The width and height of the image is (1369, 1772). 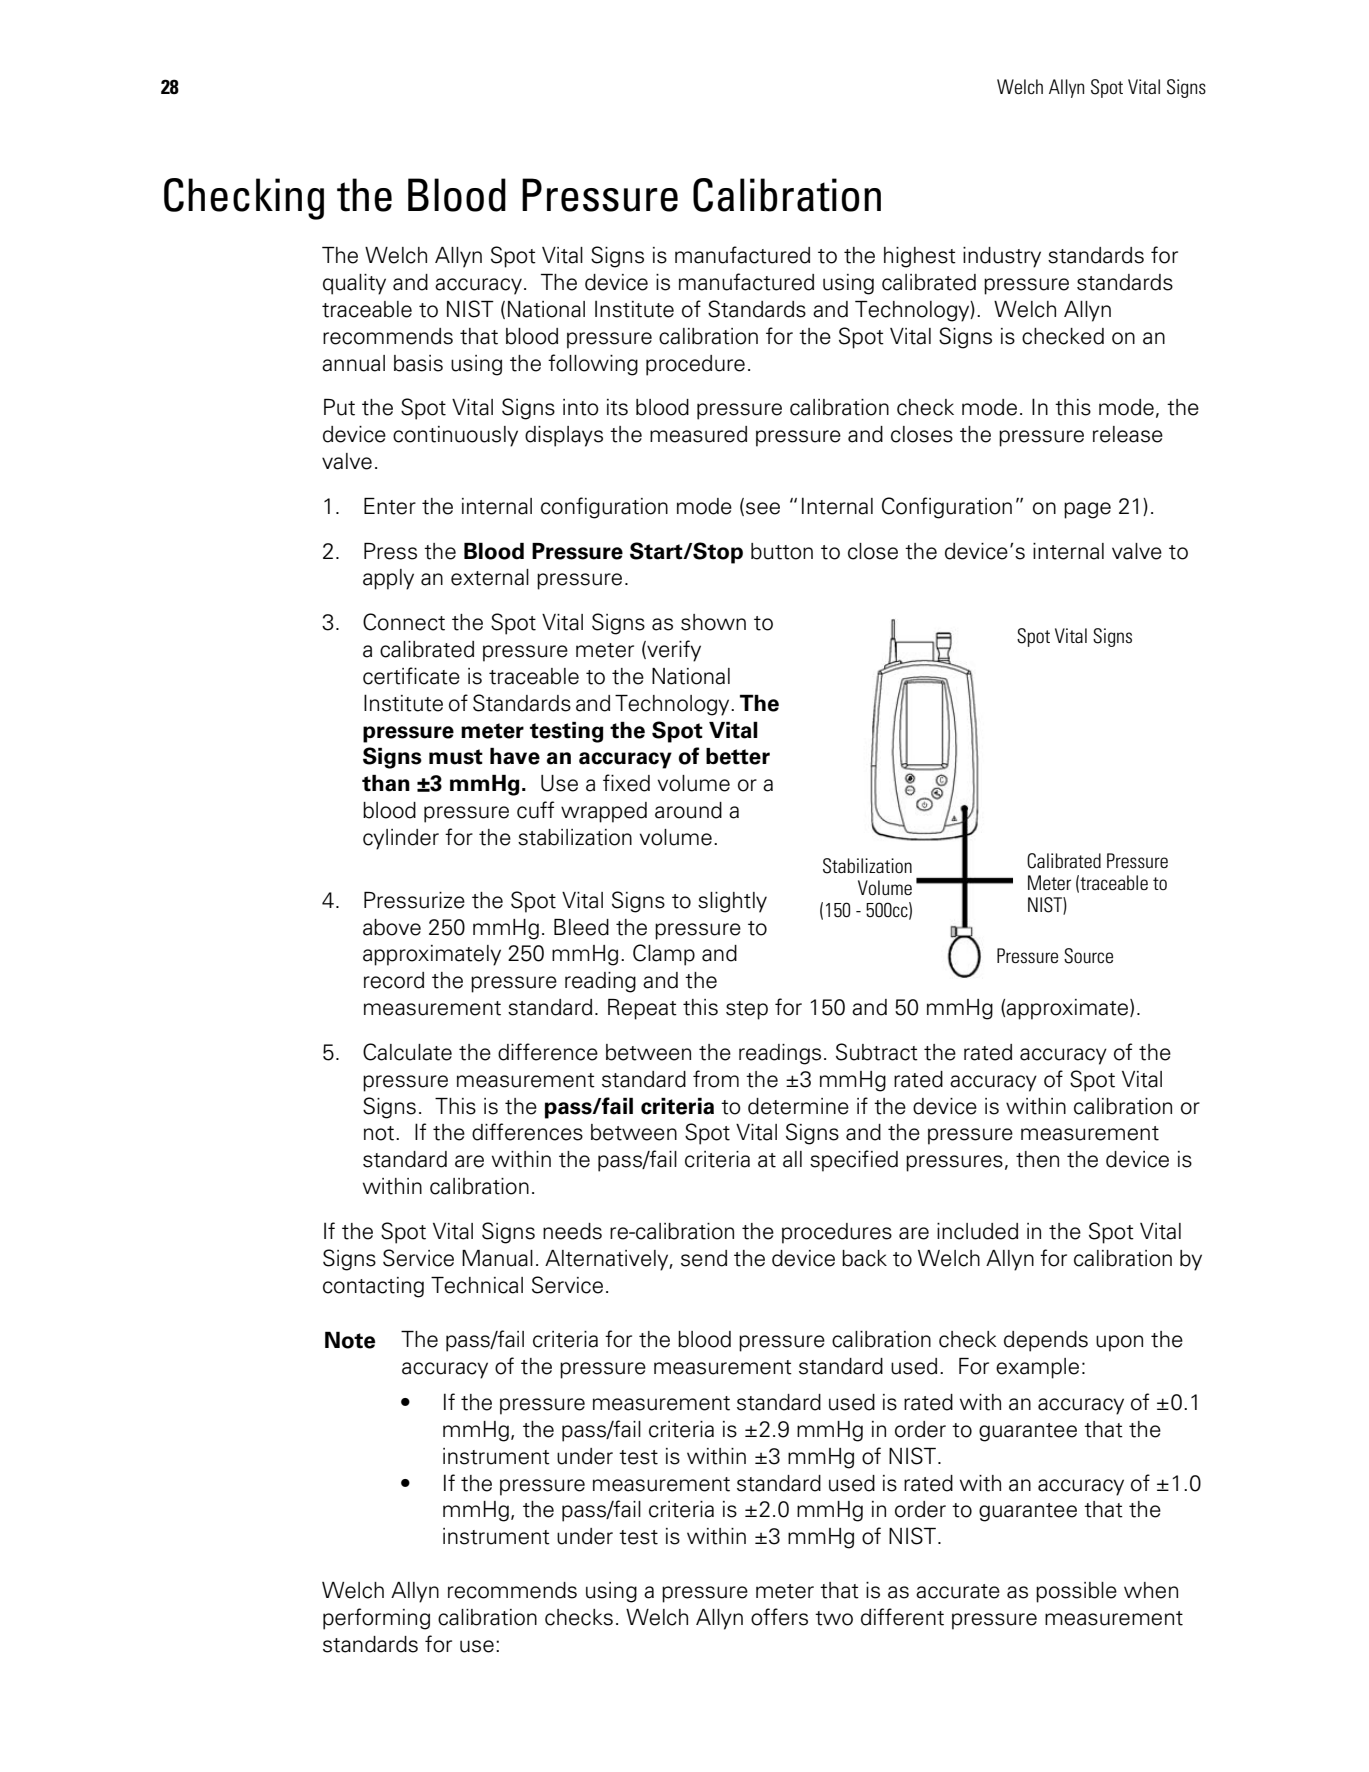 What do you see at coordinates (779, 1617) in the image?
I see `offers` at bounding box center [779, 1617].
